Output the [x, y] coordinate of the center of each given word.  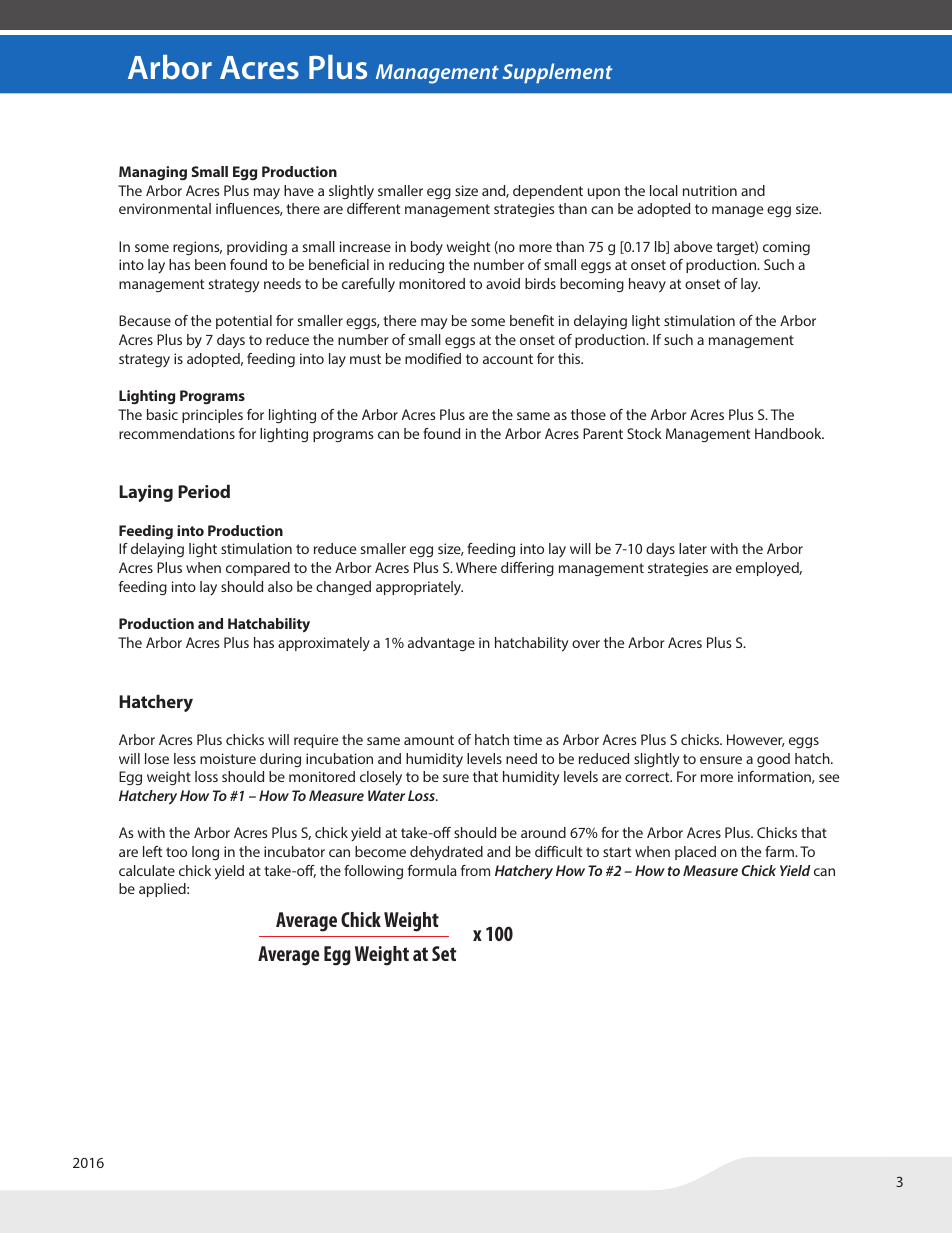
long [205, 853]
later [693, 548]
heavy [647, 285]
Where [476, 567]
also [280, 586]
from [475, 870]
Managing [153, 173]
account [508, 359]
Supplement [557, 73]
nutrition [710, 190]
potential [244, 322]
